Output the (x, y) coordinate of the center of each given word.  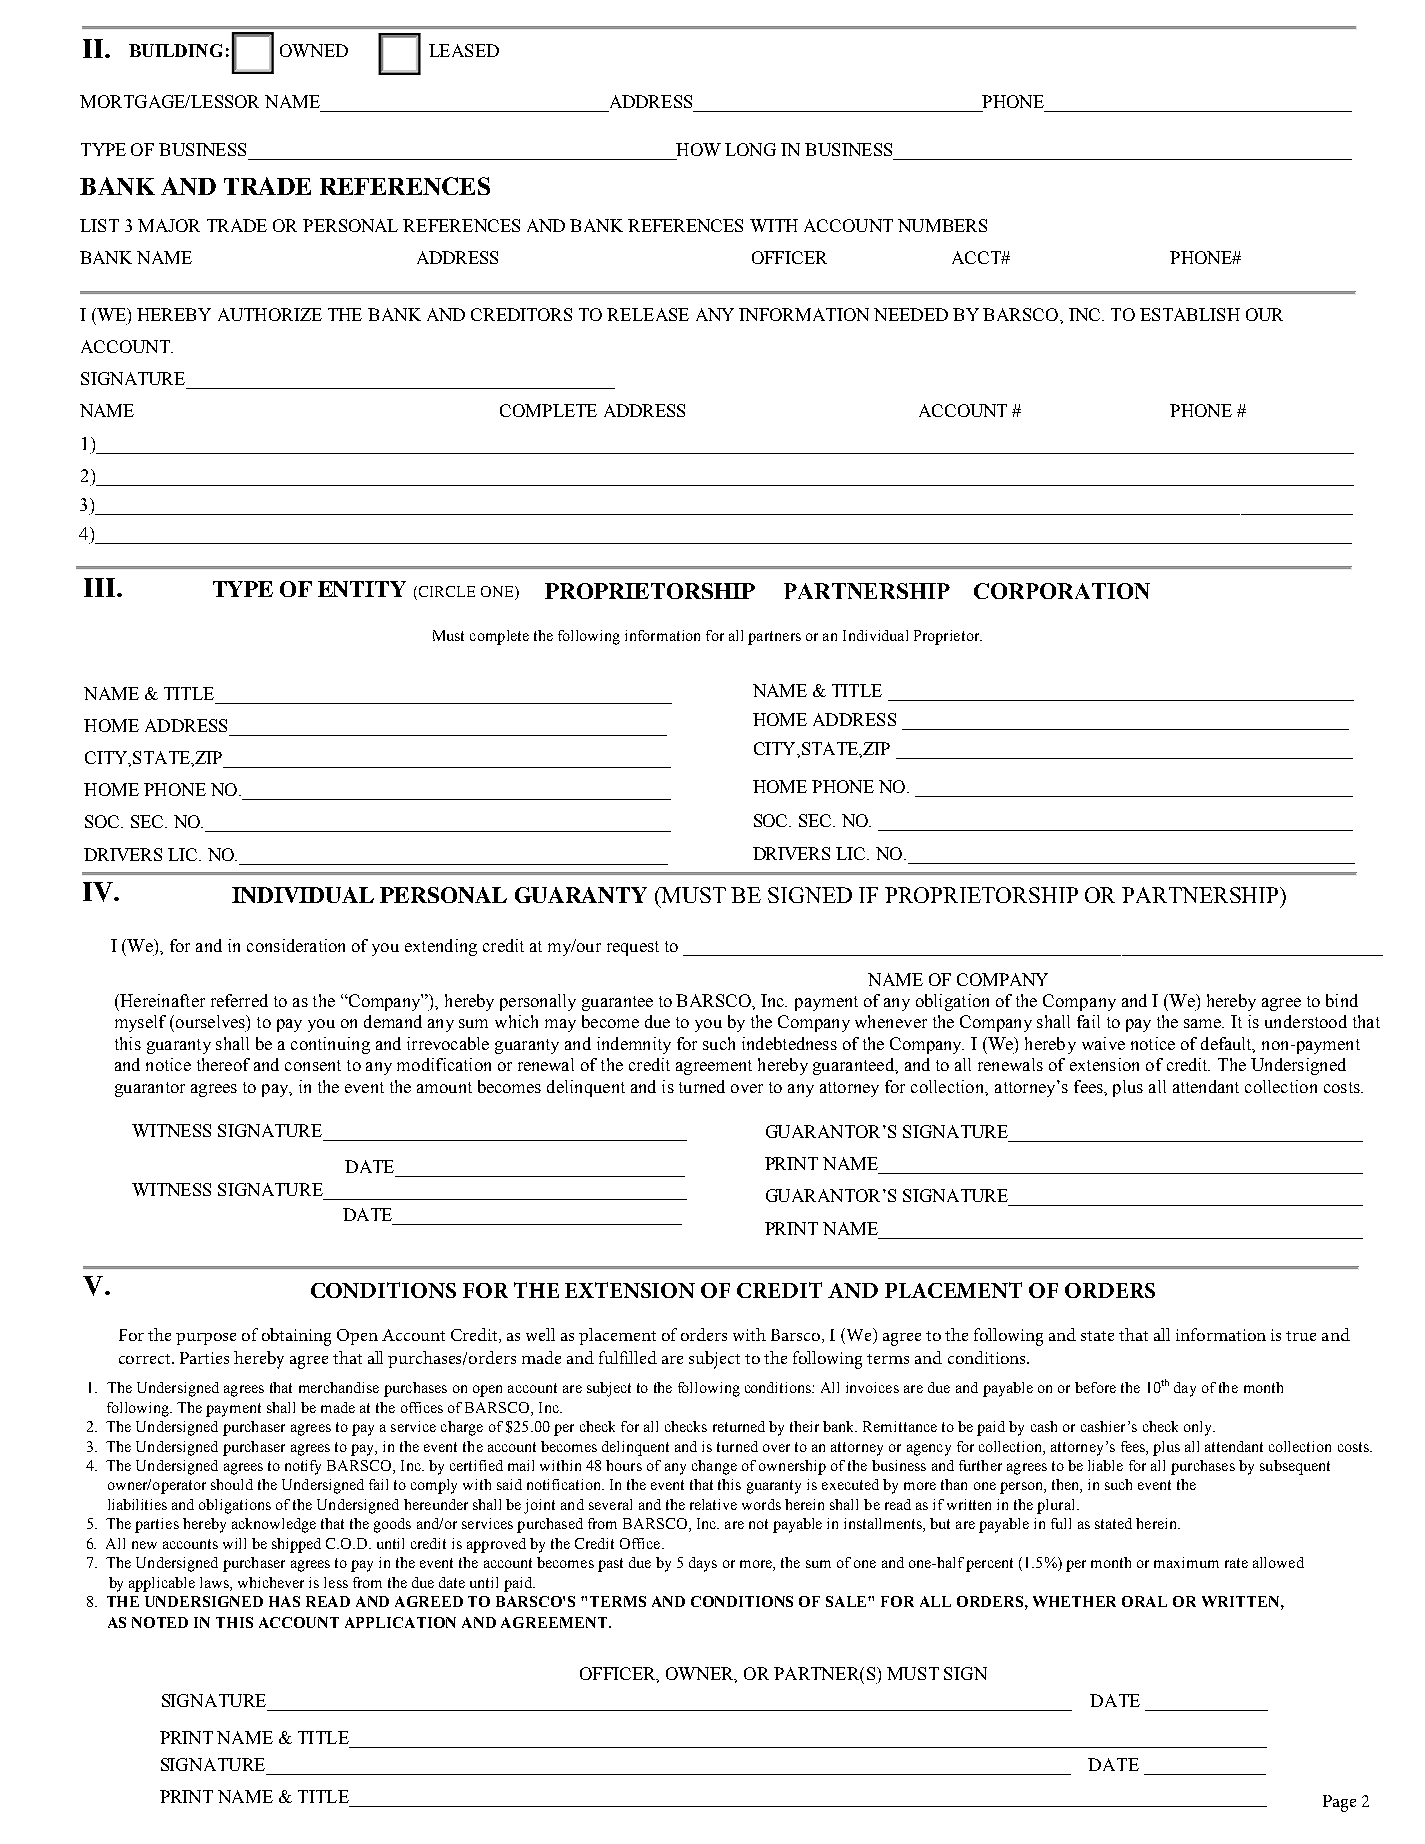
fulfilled (628, 1357)
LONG (750, 149)
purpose (206, 1339)
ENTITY (362, 589)
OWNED (314, 50)
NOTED (160, 1622)
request (633, 948)
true (1301, 1336)
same (1204, 1023)
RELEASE (648, 314)
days (703, 1564)
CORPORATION (1062, 591)
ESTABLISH (1190, 314)
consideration (296, 945)
